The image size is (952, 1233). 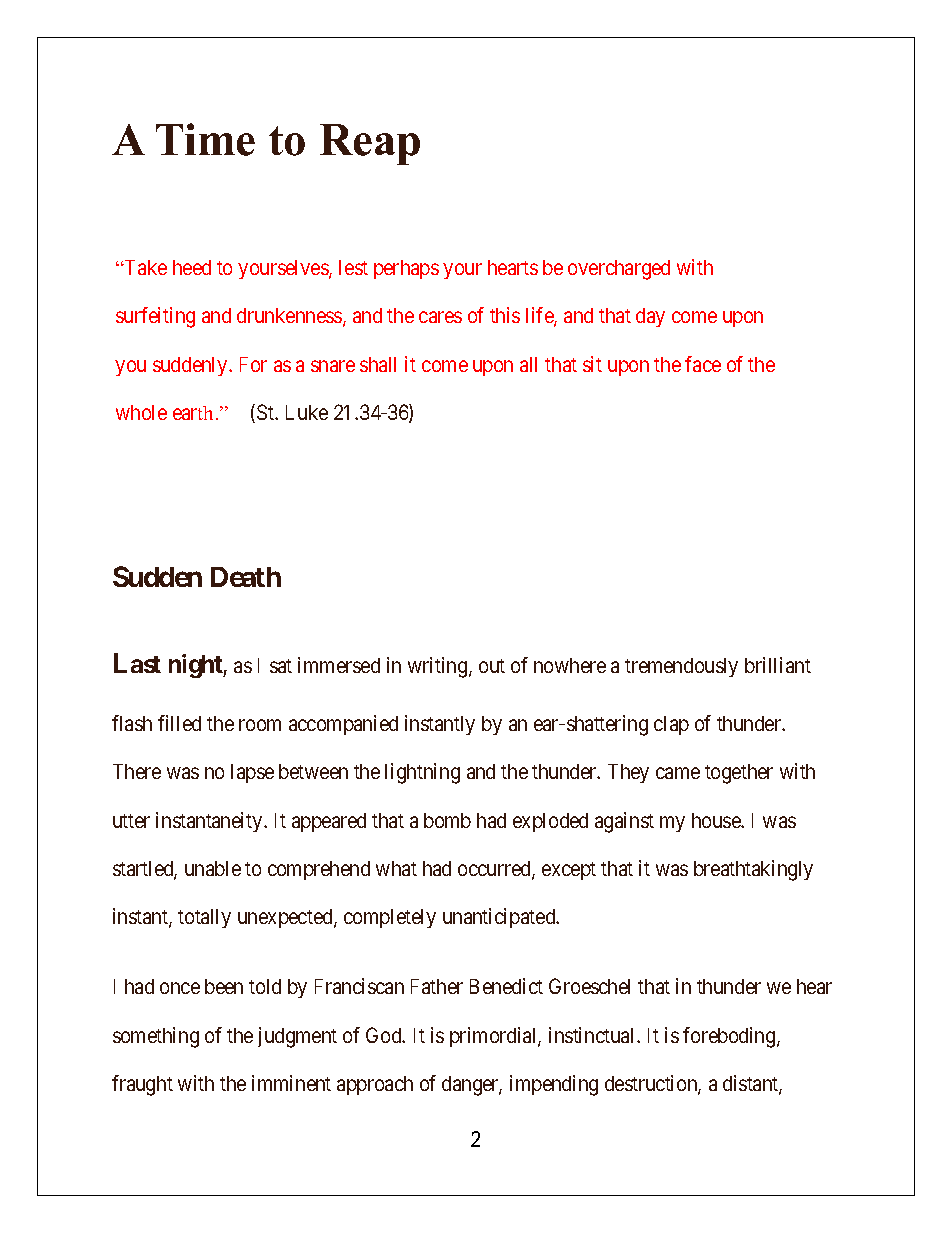 I want to click on tremendously, so click(x=681, y=667).
